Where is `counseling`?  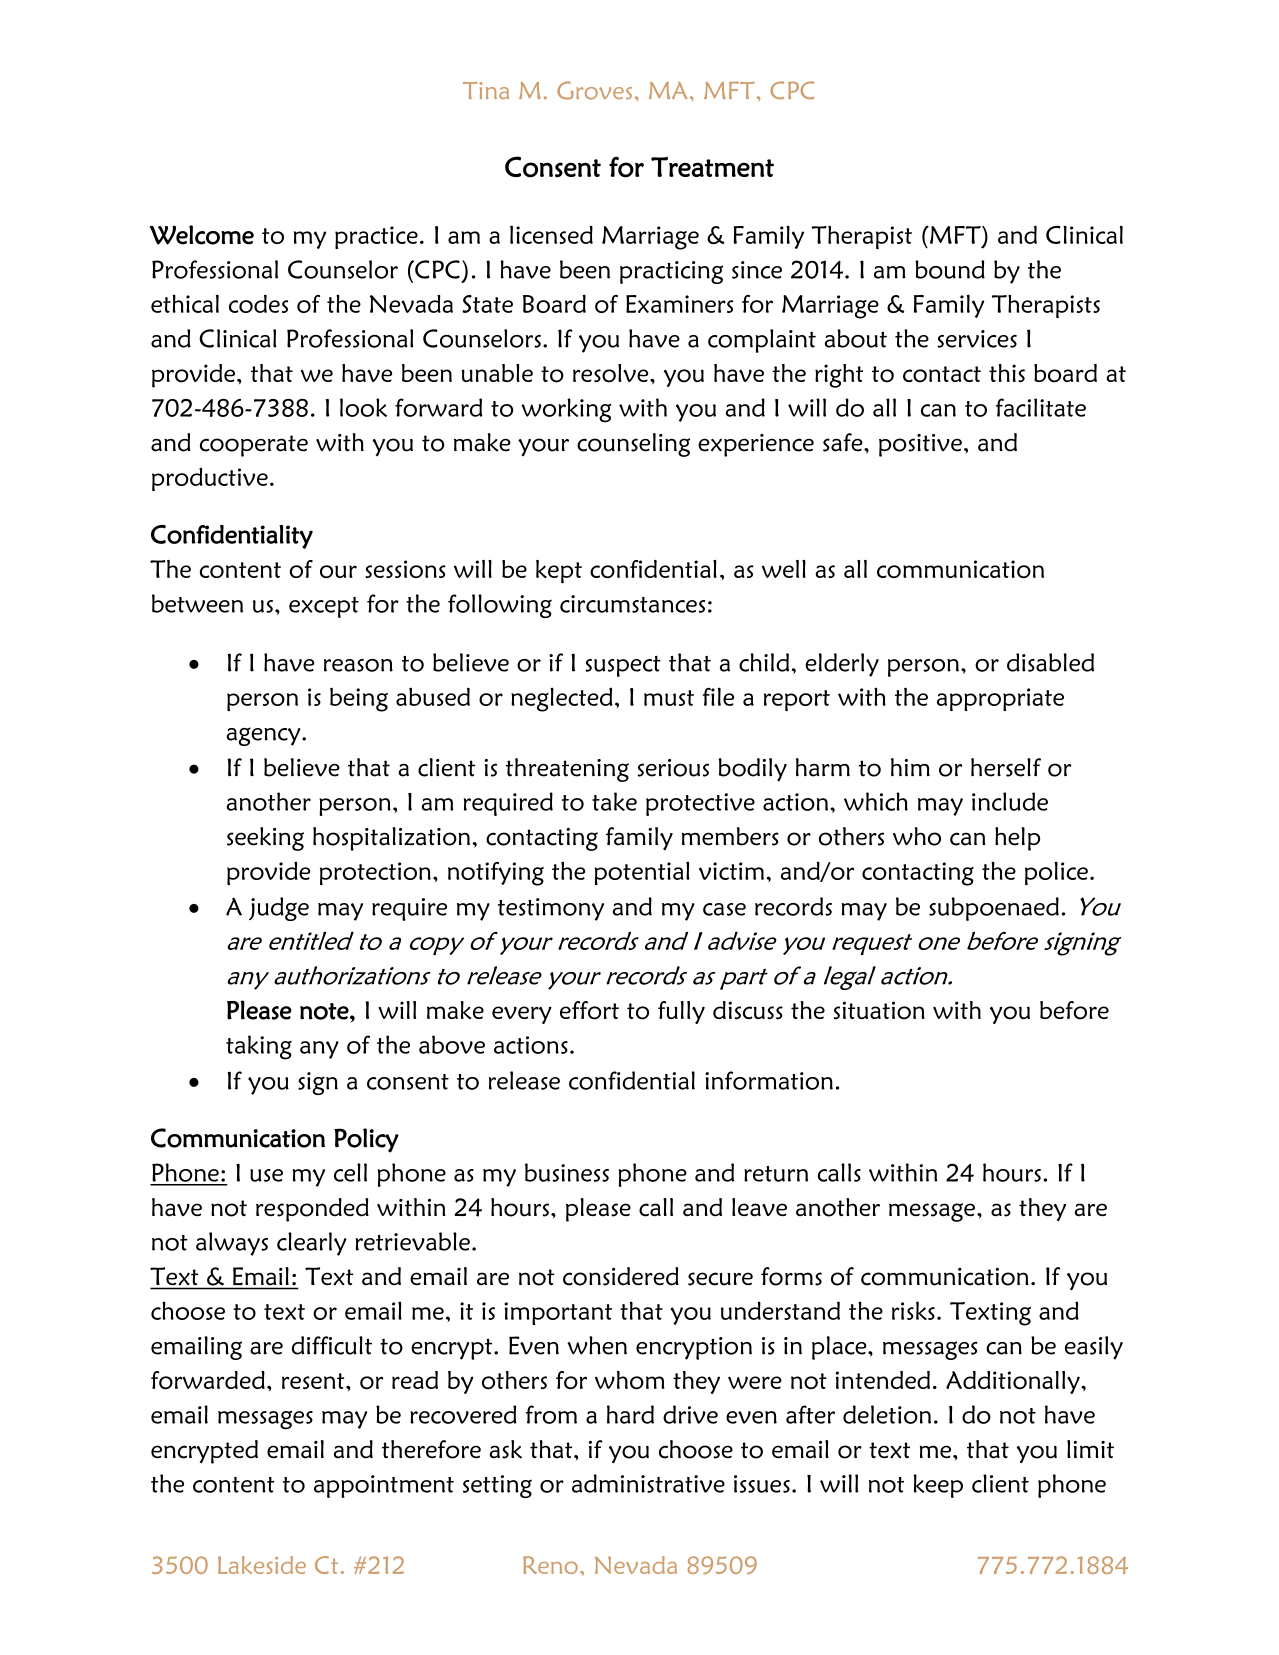 counseling is located at coordinates (633, 445).
